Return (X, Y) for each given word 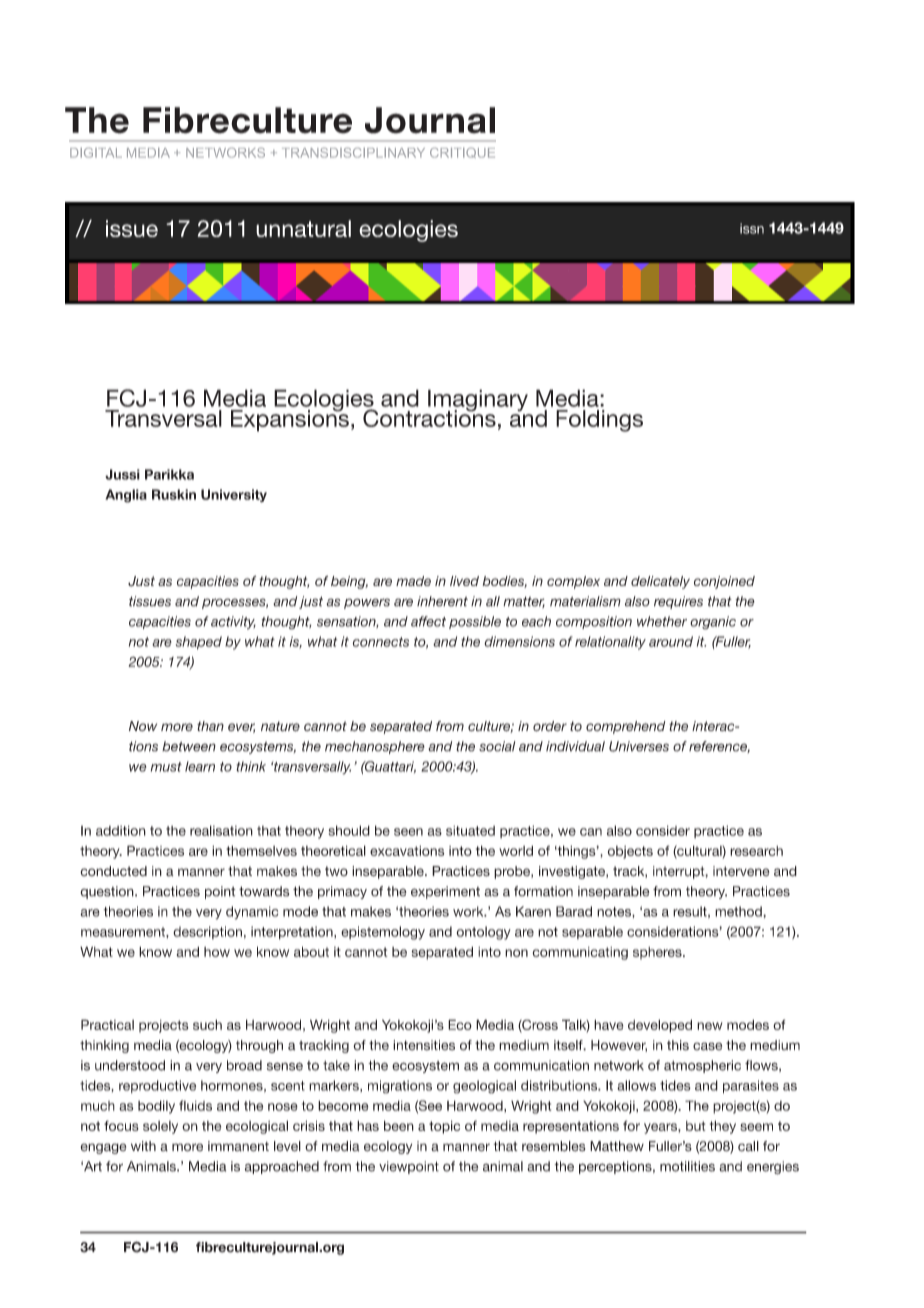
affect (428, 621)
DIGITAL (96, 153)
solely (160, 1127)
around (671, 641)
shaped (199, 643)
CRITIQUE (462, 153)
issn (752, 228)
